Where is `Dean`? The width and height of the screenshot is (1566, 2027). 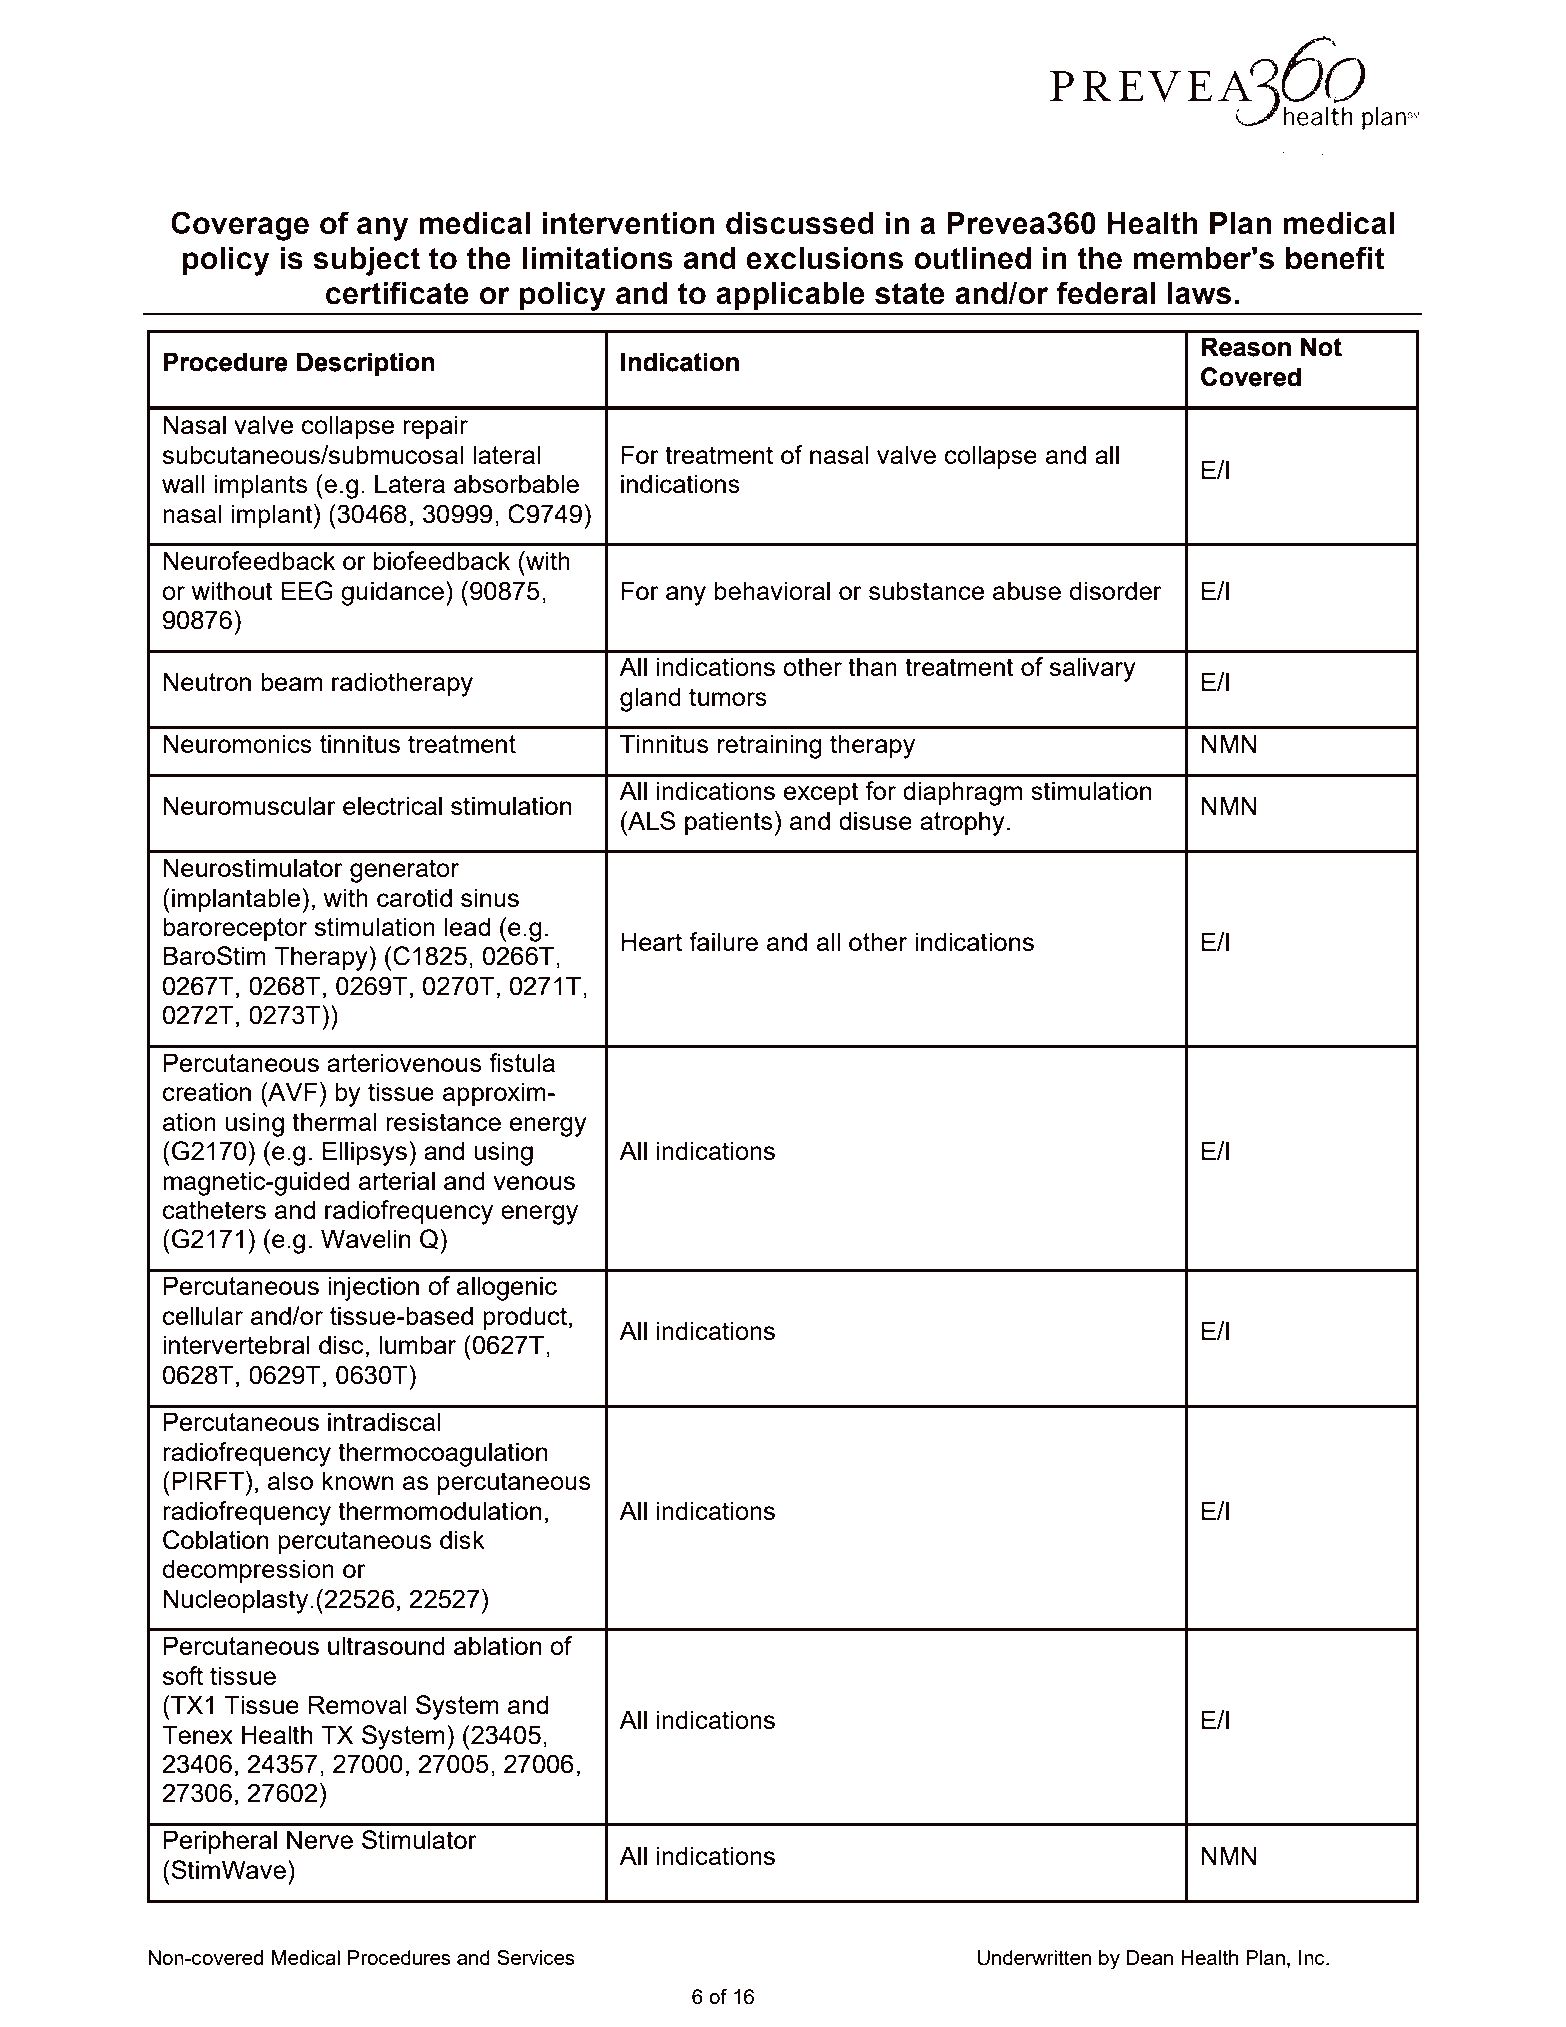
Dean is located at coordinates (1149, 1957).
